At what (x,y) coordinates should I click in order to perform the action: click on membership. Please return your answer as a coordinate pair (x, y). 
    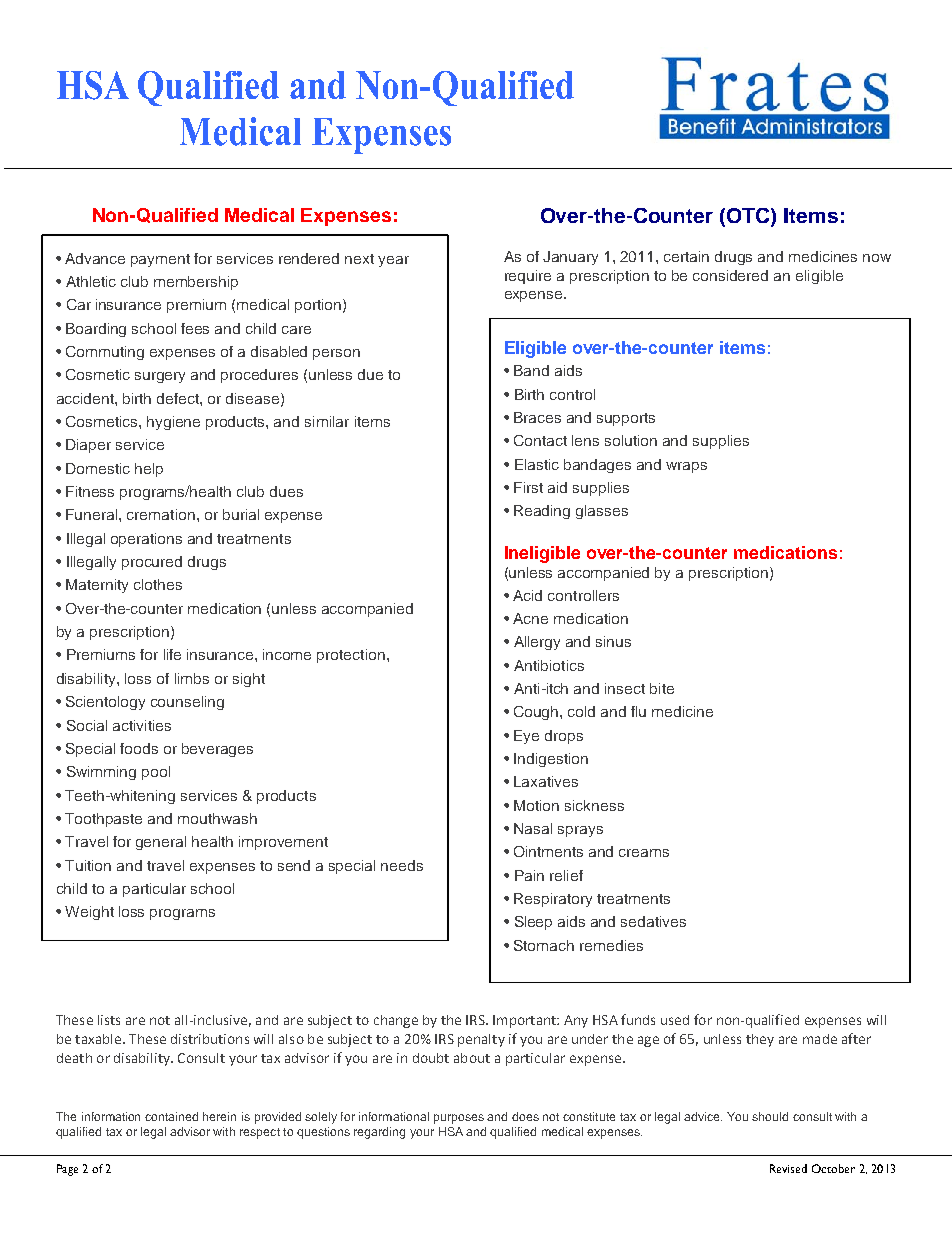
    Looking at the image, I should click on (196, 283).
